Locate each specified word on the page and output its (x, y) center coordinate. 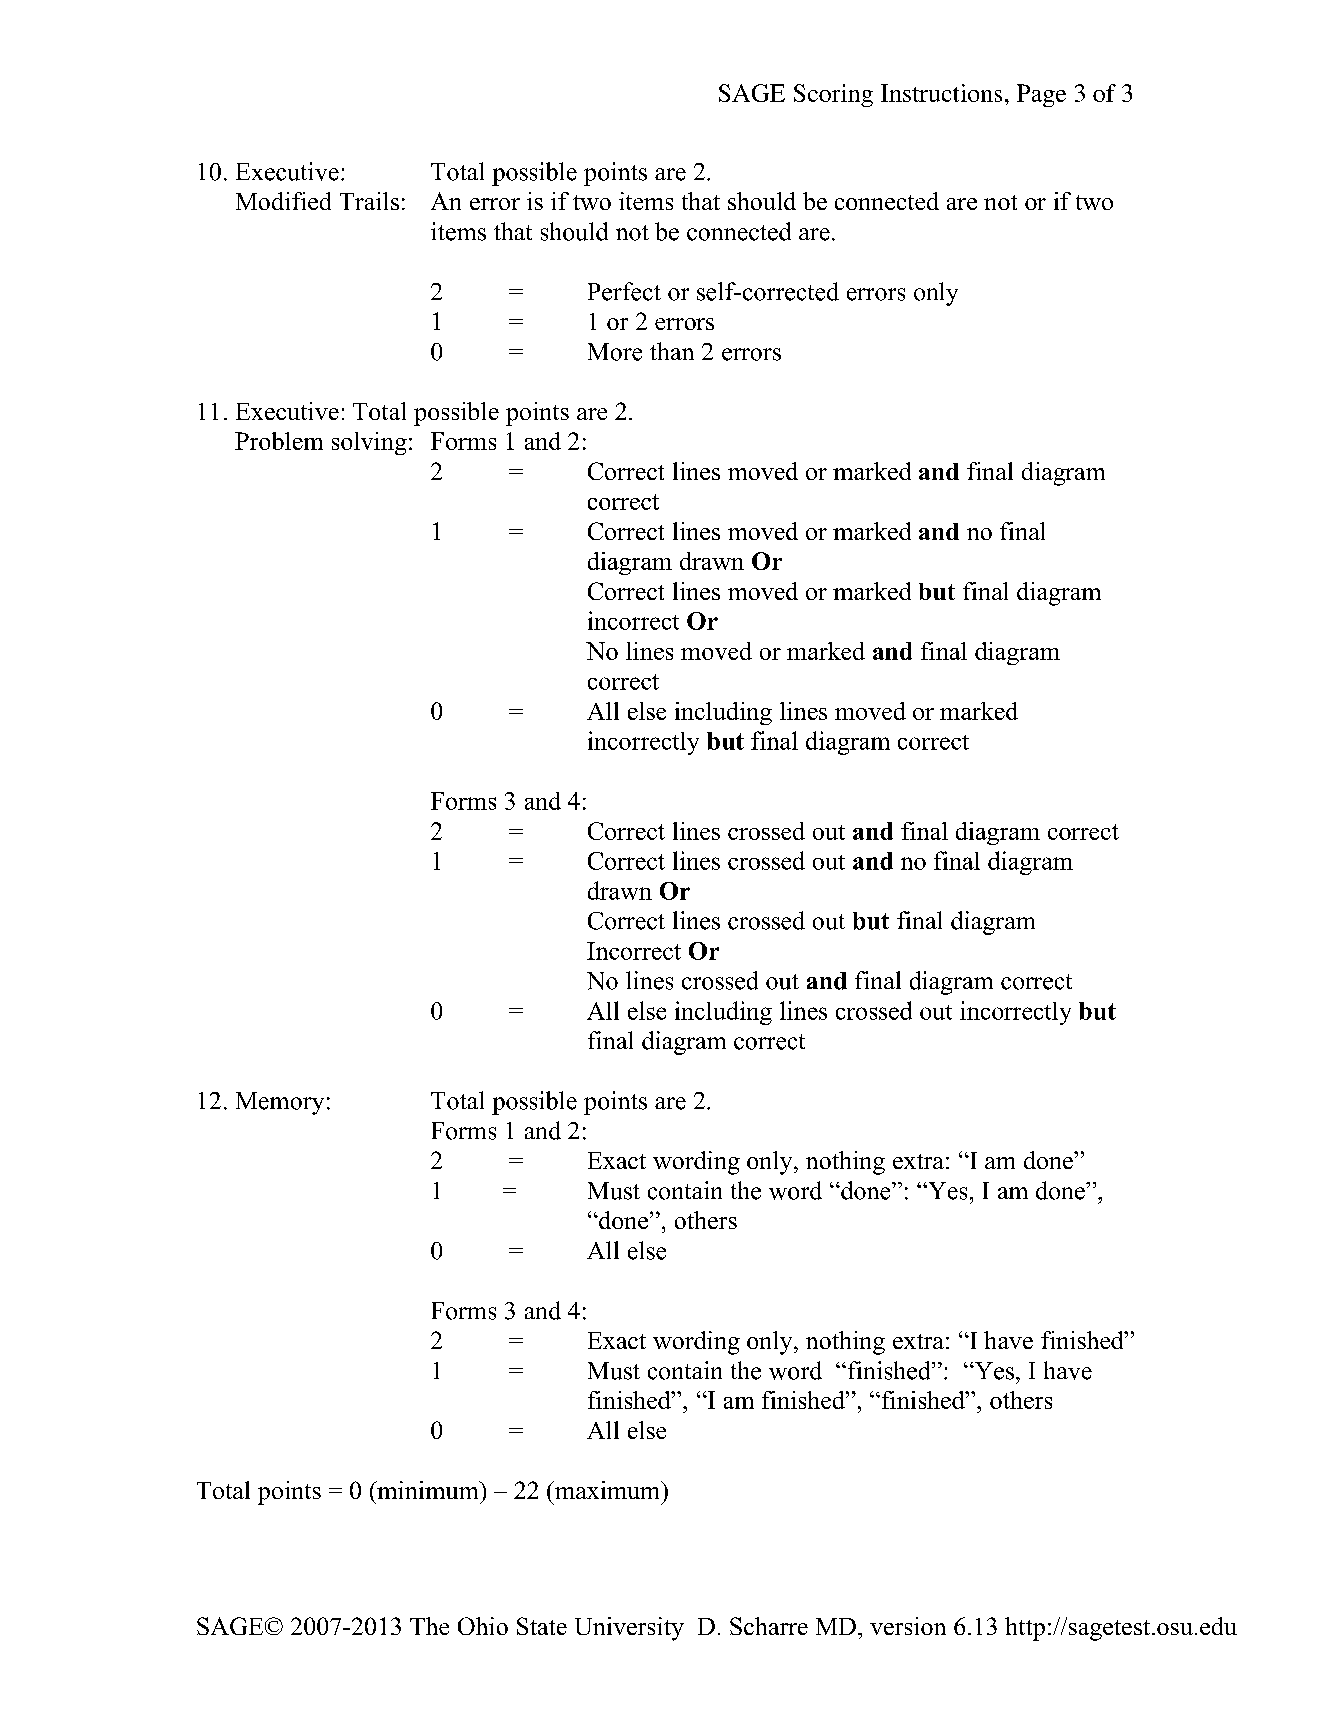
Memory (280, 1103)
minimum (428, 1490)
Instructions (941, 93)
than (672, 351)
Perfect (624, 291)
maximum (607, 1490)
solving (369, 443)
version (908, 1626)
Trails (369, 201)
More (615, 352)
